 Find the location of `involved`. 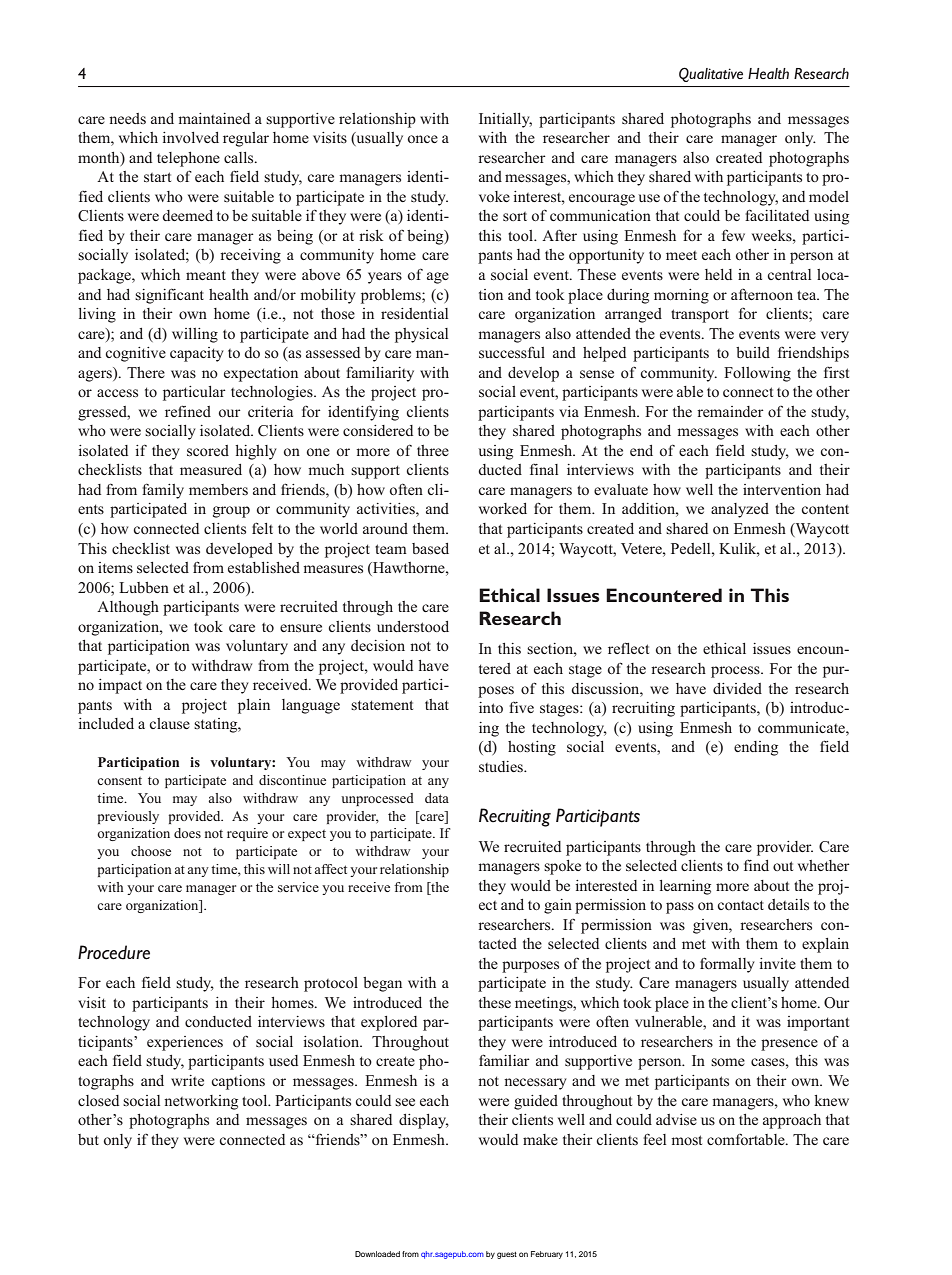

involved is located at coordinates (190, 137).
